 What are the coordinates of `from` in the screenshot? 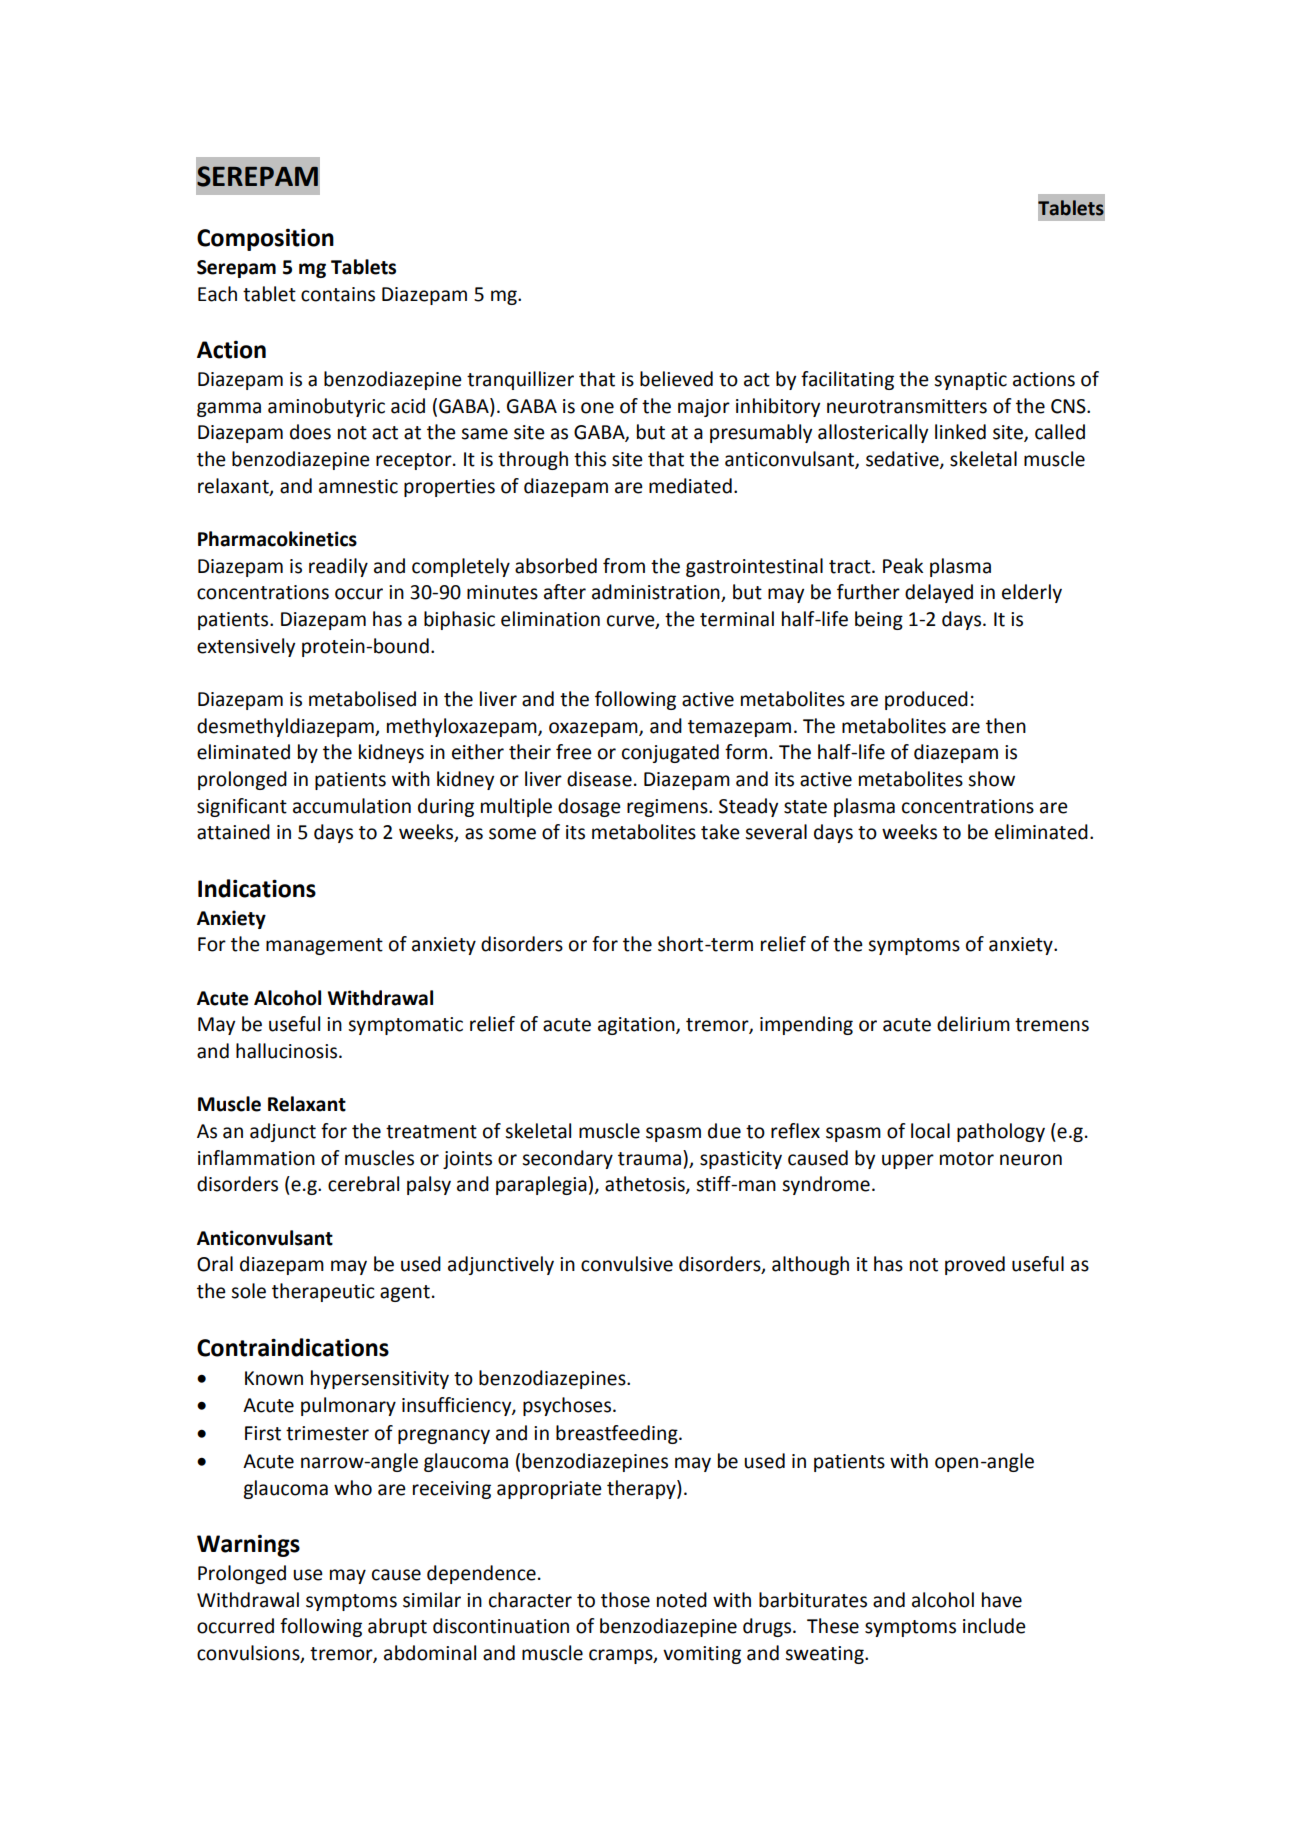 It's located at (624, 566).
